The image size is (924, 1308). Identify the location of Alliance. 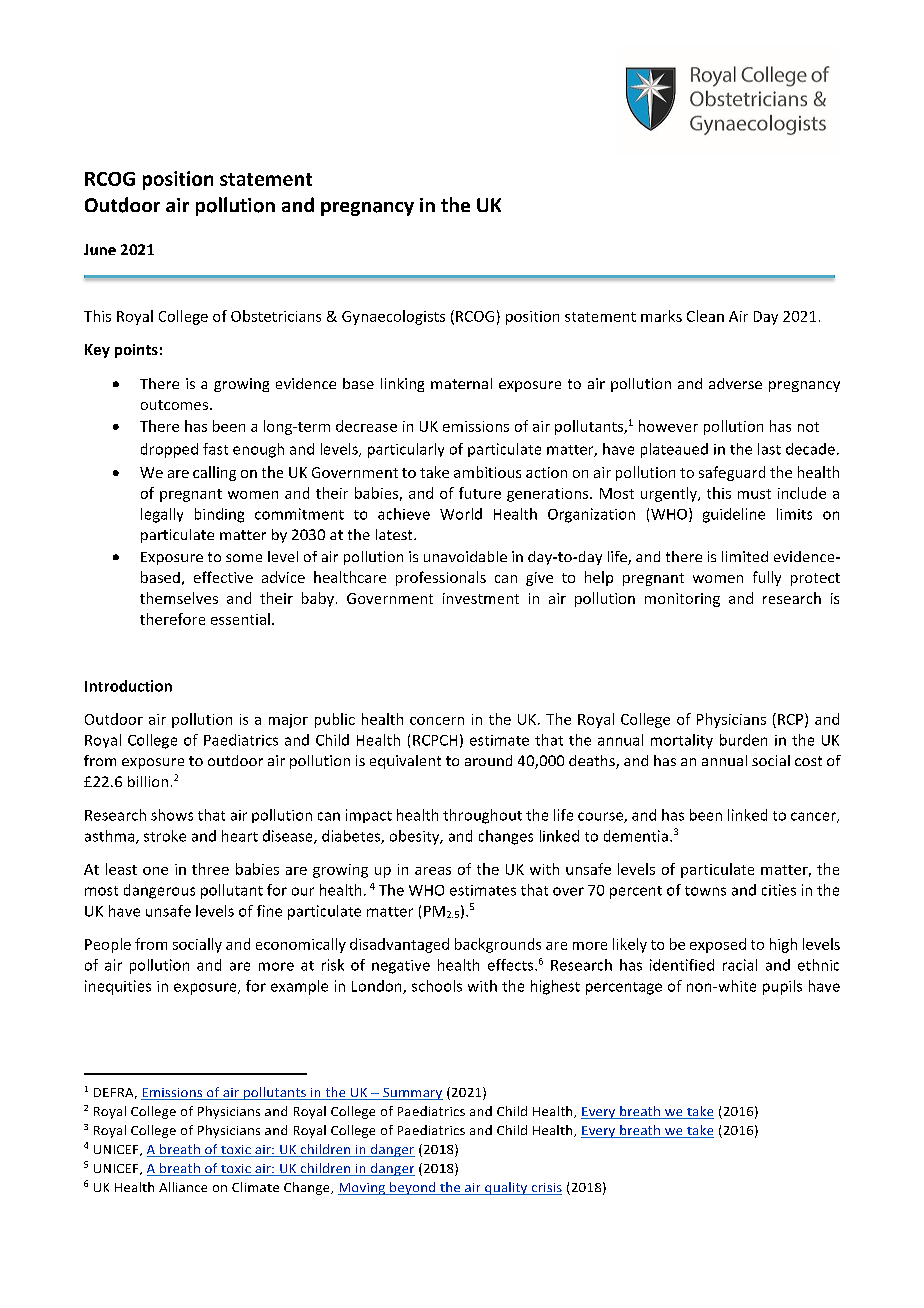
(183, 1187).
